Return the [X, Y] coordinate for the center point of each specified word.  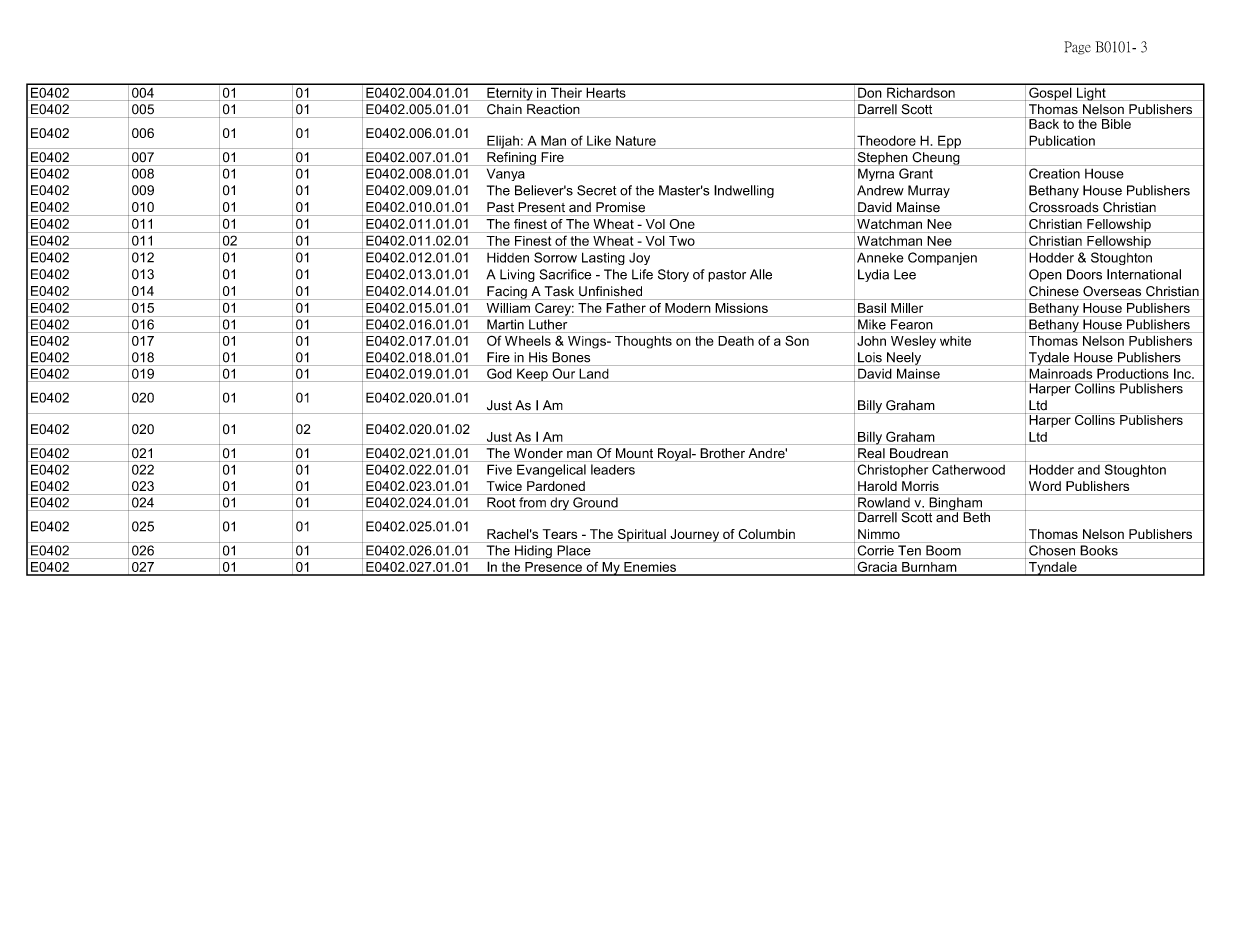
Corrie [876, 550]
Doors [1084, 274]
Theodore [886, 140]
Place [574, 550]
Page [1077, 48]
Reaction [553, 109]
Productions [1133, 374]
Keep [532, 375]
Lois [870, 357]
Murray [929, 191]
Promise [620, 207]
